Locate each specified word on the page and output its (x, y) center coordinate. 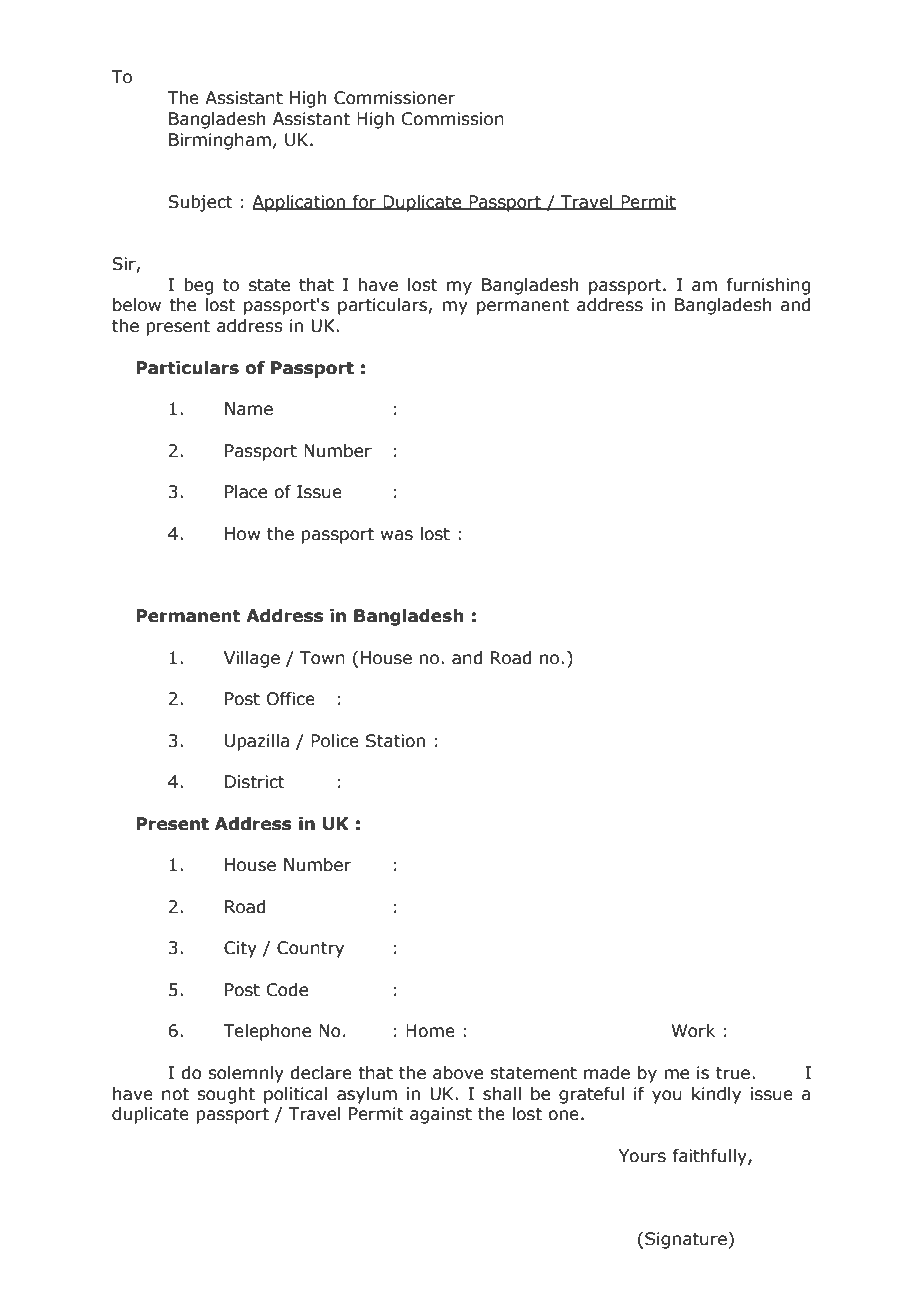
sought (226, 1095)
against (441, 1115)
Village (252, 659)
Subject (200, 203)
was (397, 535)
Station (395, 741)
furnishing (768, 286)
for (365, 202)
